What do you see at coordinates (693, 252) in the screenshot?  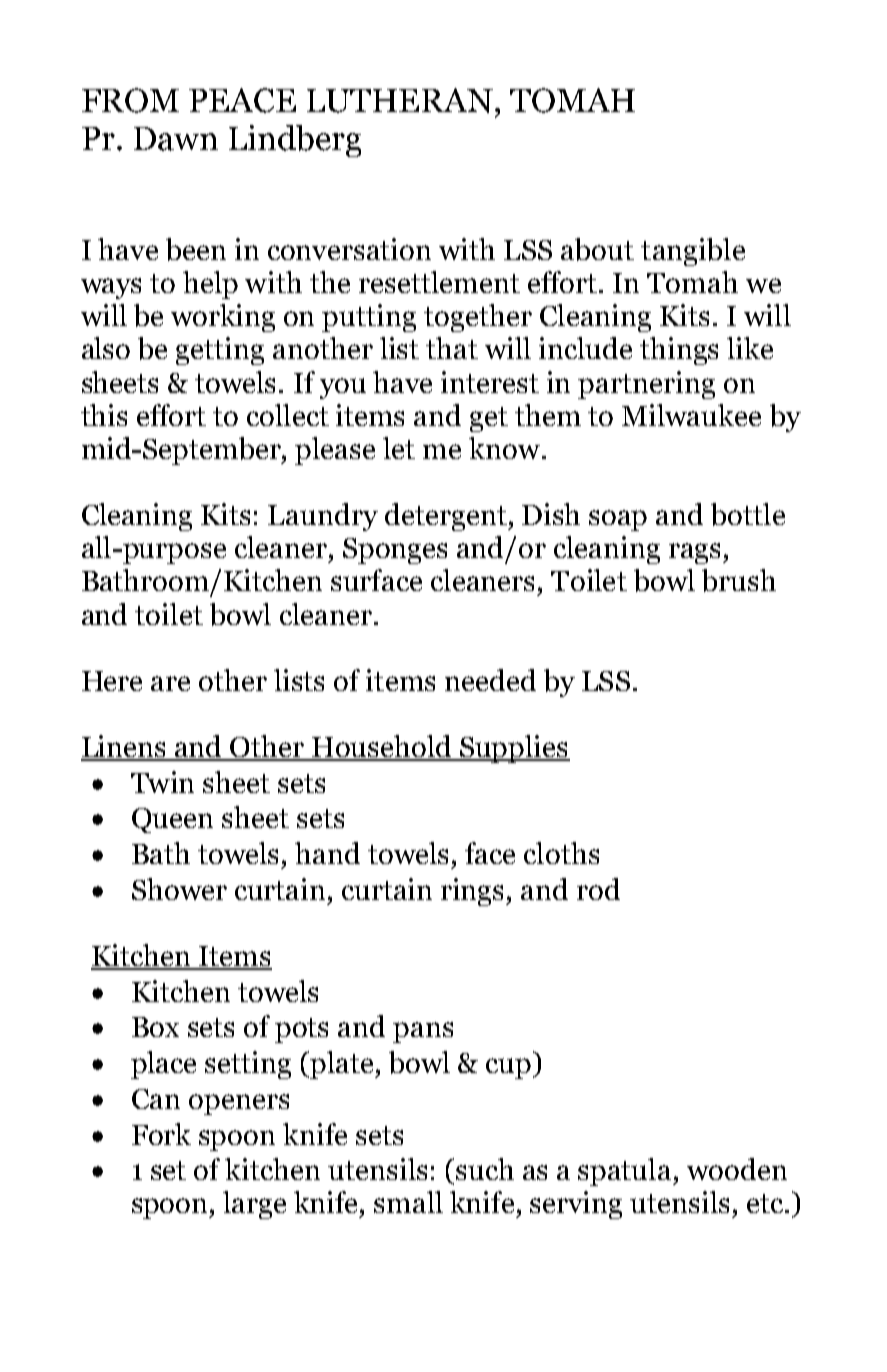 I see `tangible` at bounding box center [693, 252].
